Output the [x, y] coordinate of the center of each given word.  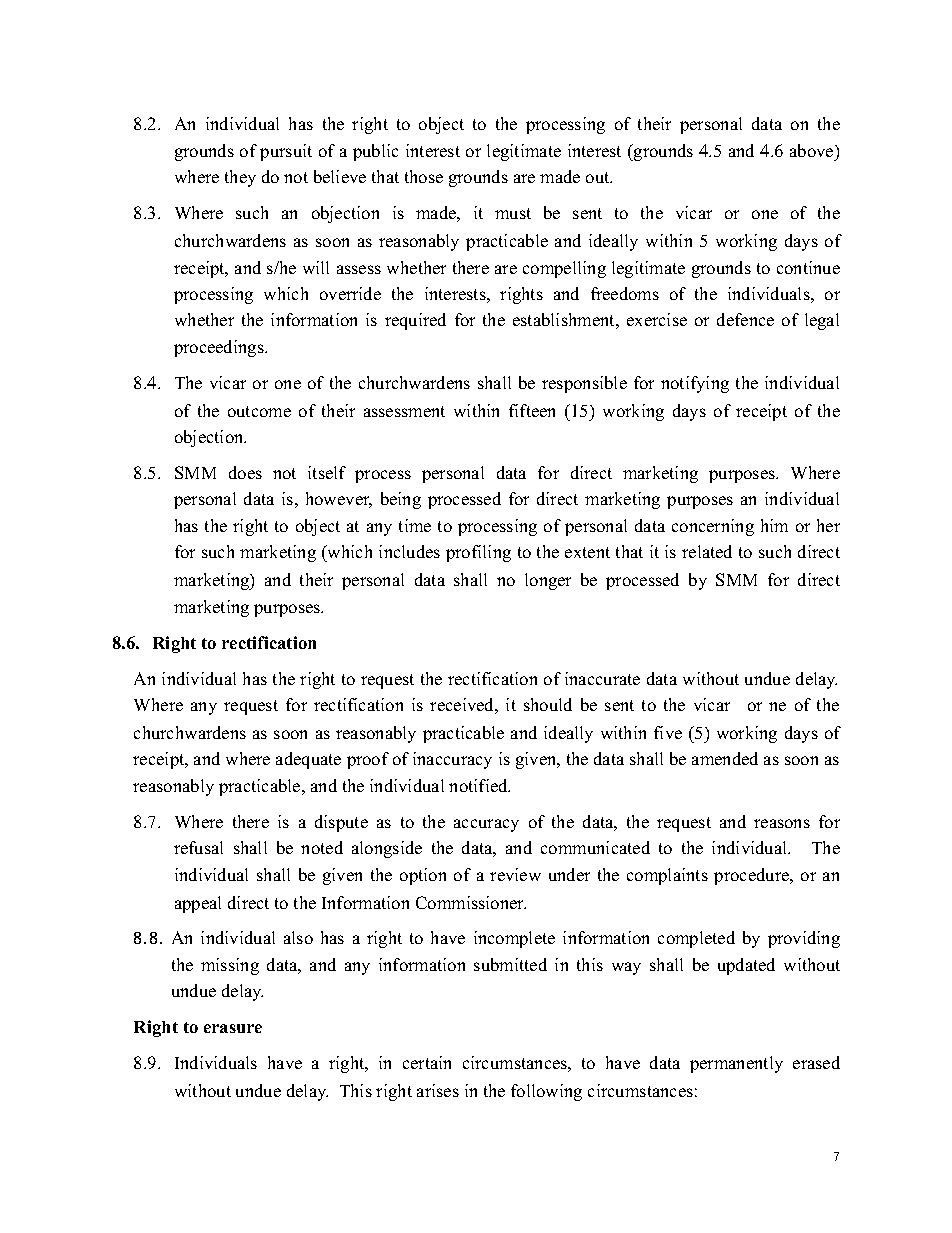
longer [548, 581]
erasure [233, 1028]
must [513, 213]
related [707, 551]
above [813, 150]
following [546, 1092]
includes [409, 551]
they [240, 178]
